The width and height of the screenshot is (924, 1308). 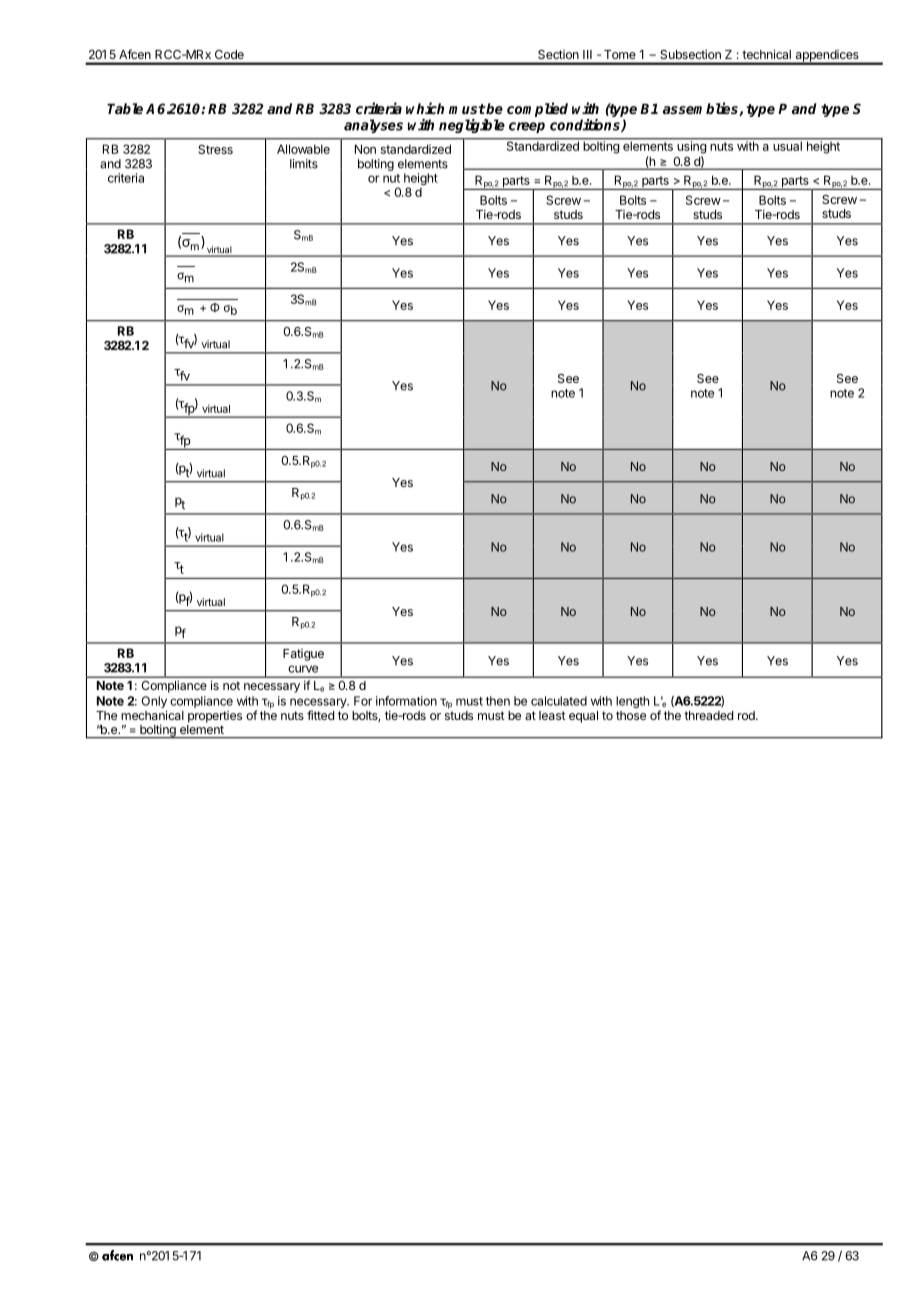 I want to click on Code, so click(x=229, y=54).
